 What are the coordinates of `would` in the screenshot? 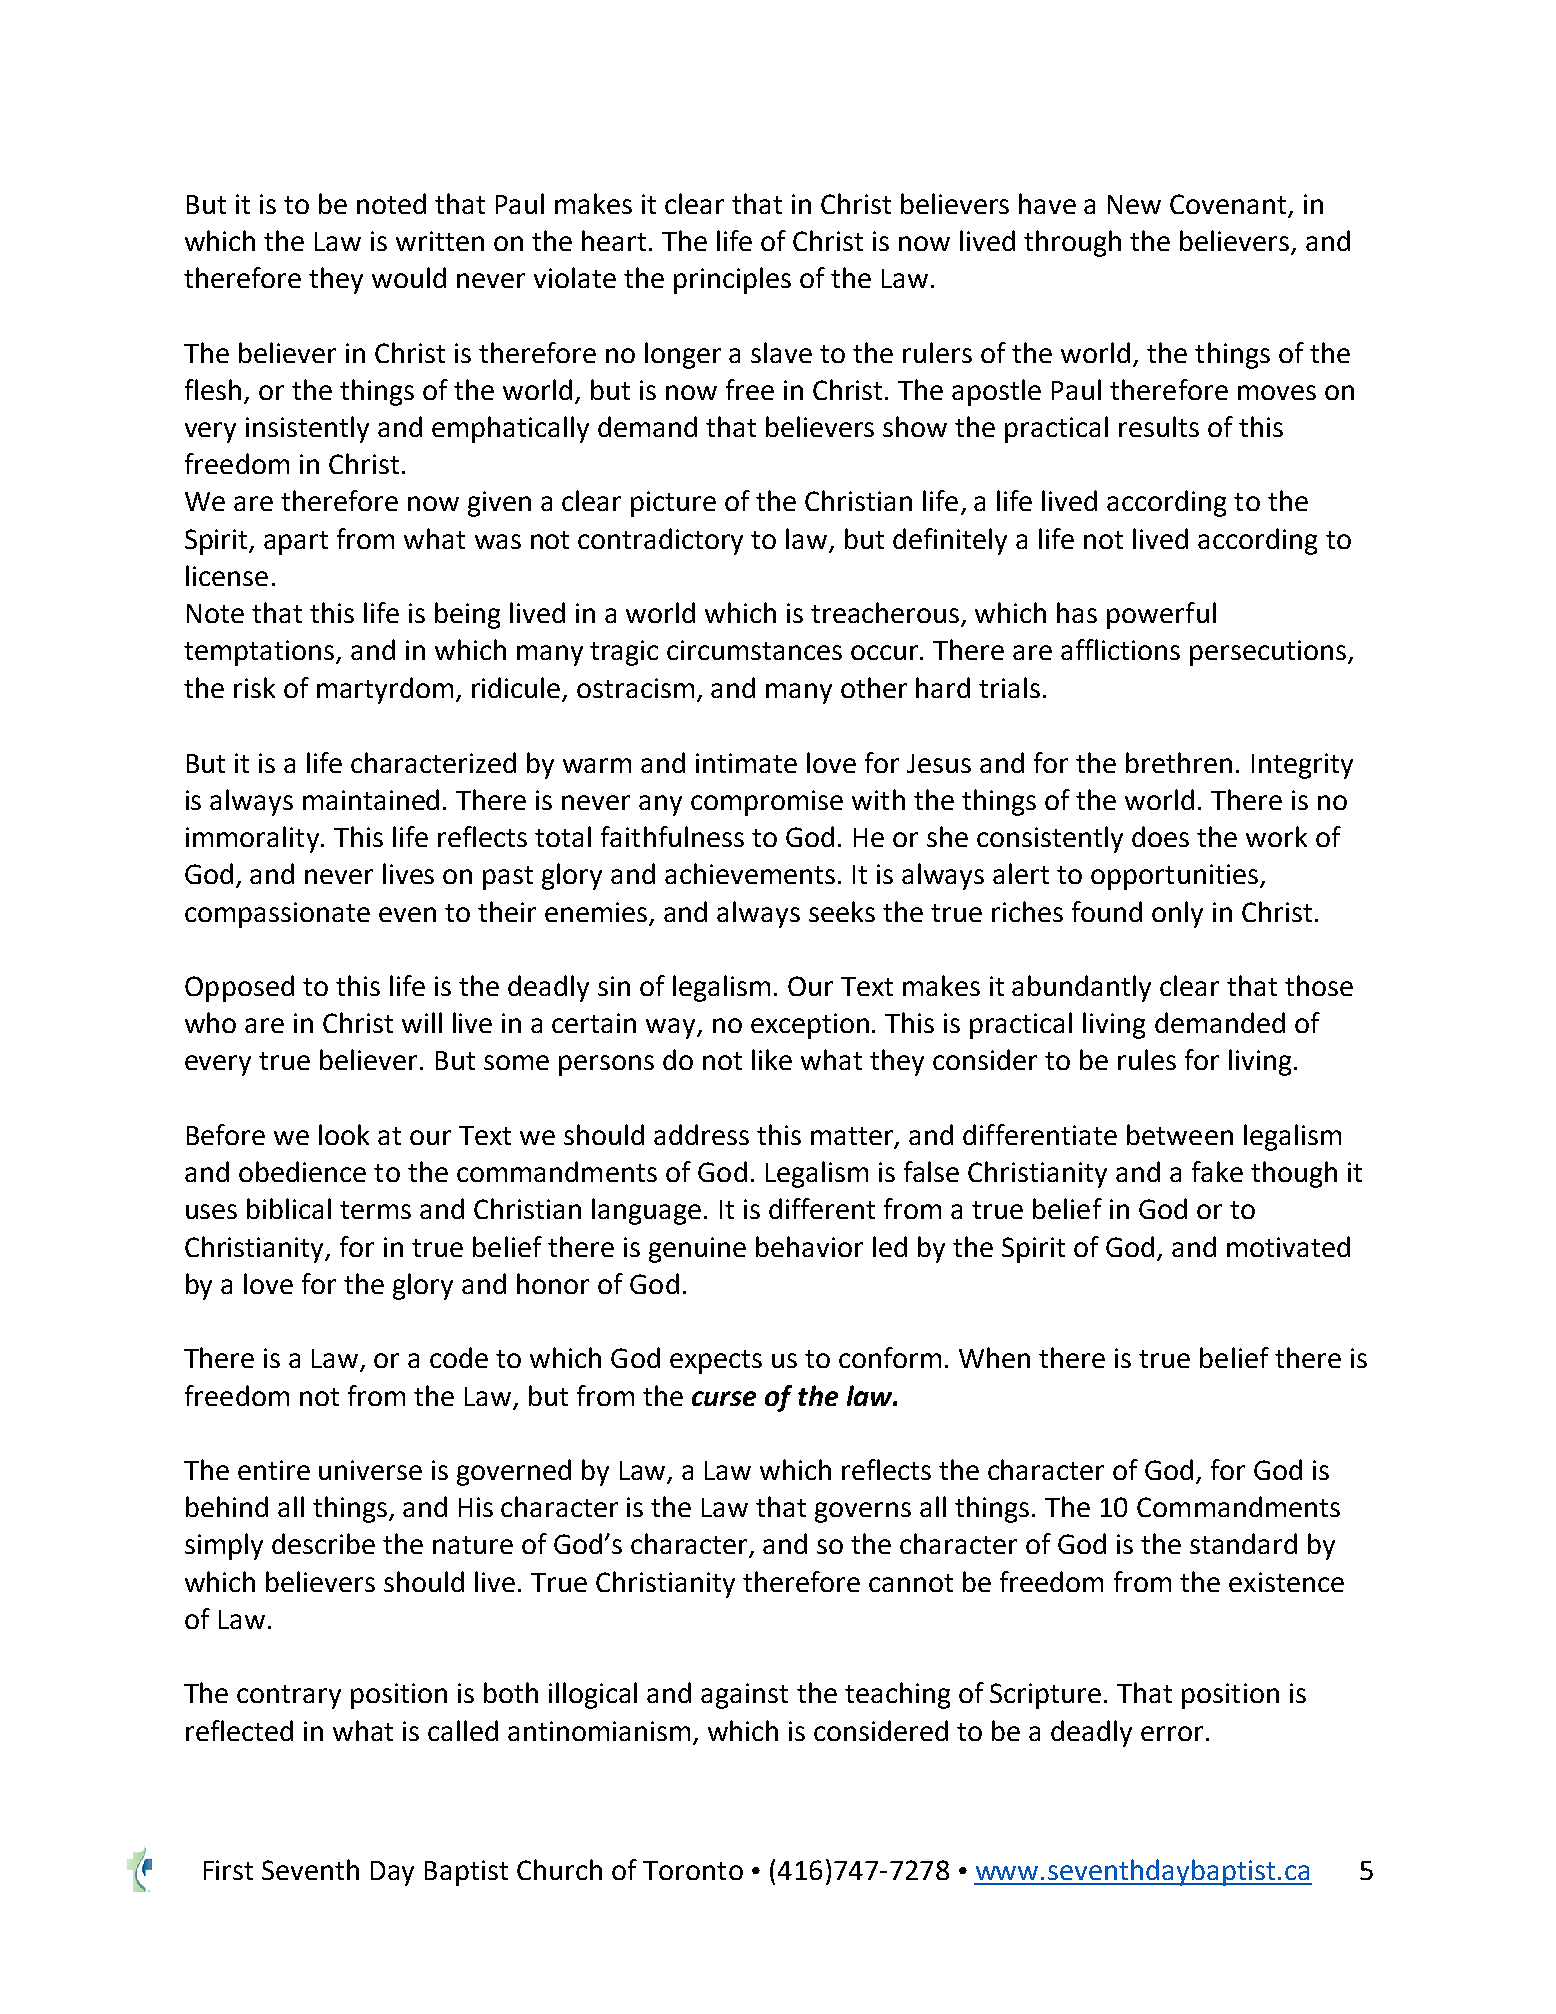 It's located at (409, 277).
